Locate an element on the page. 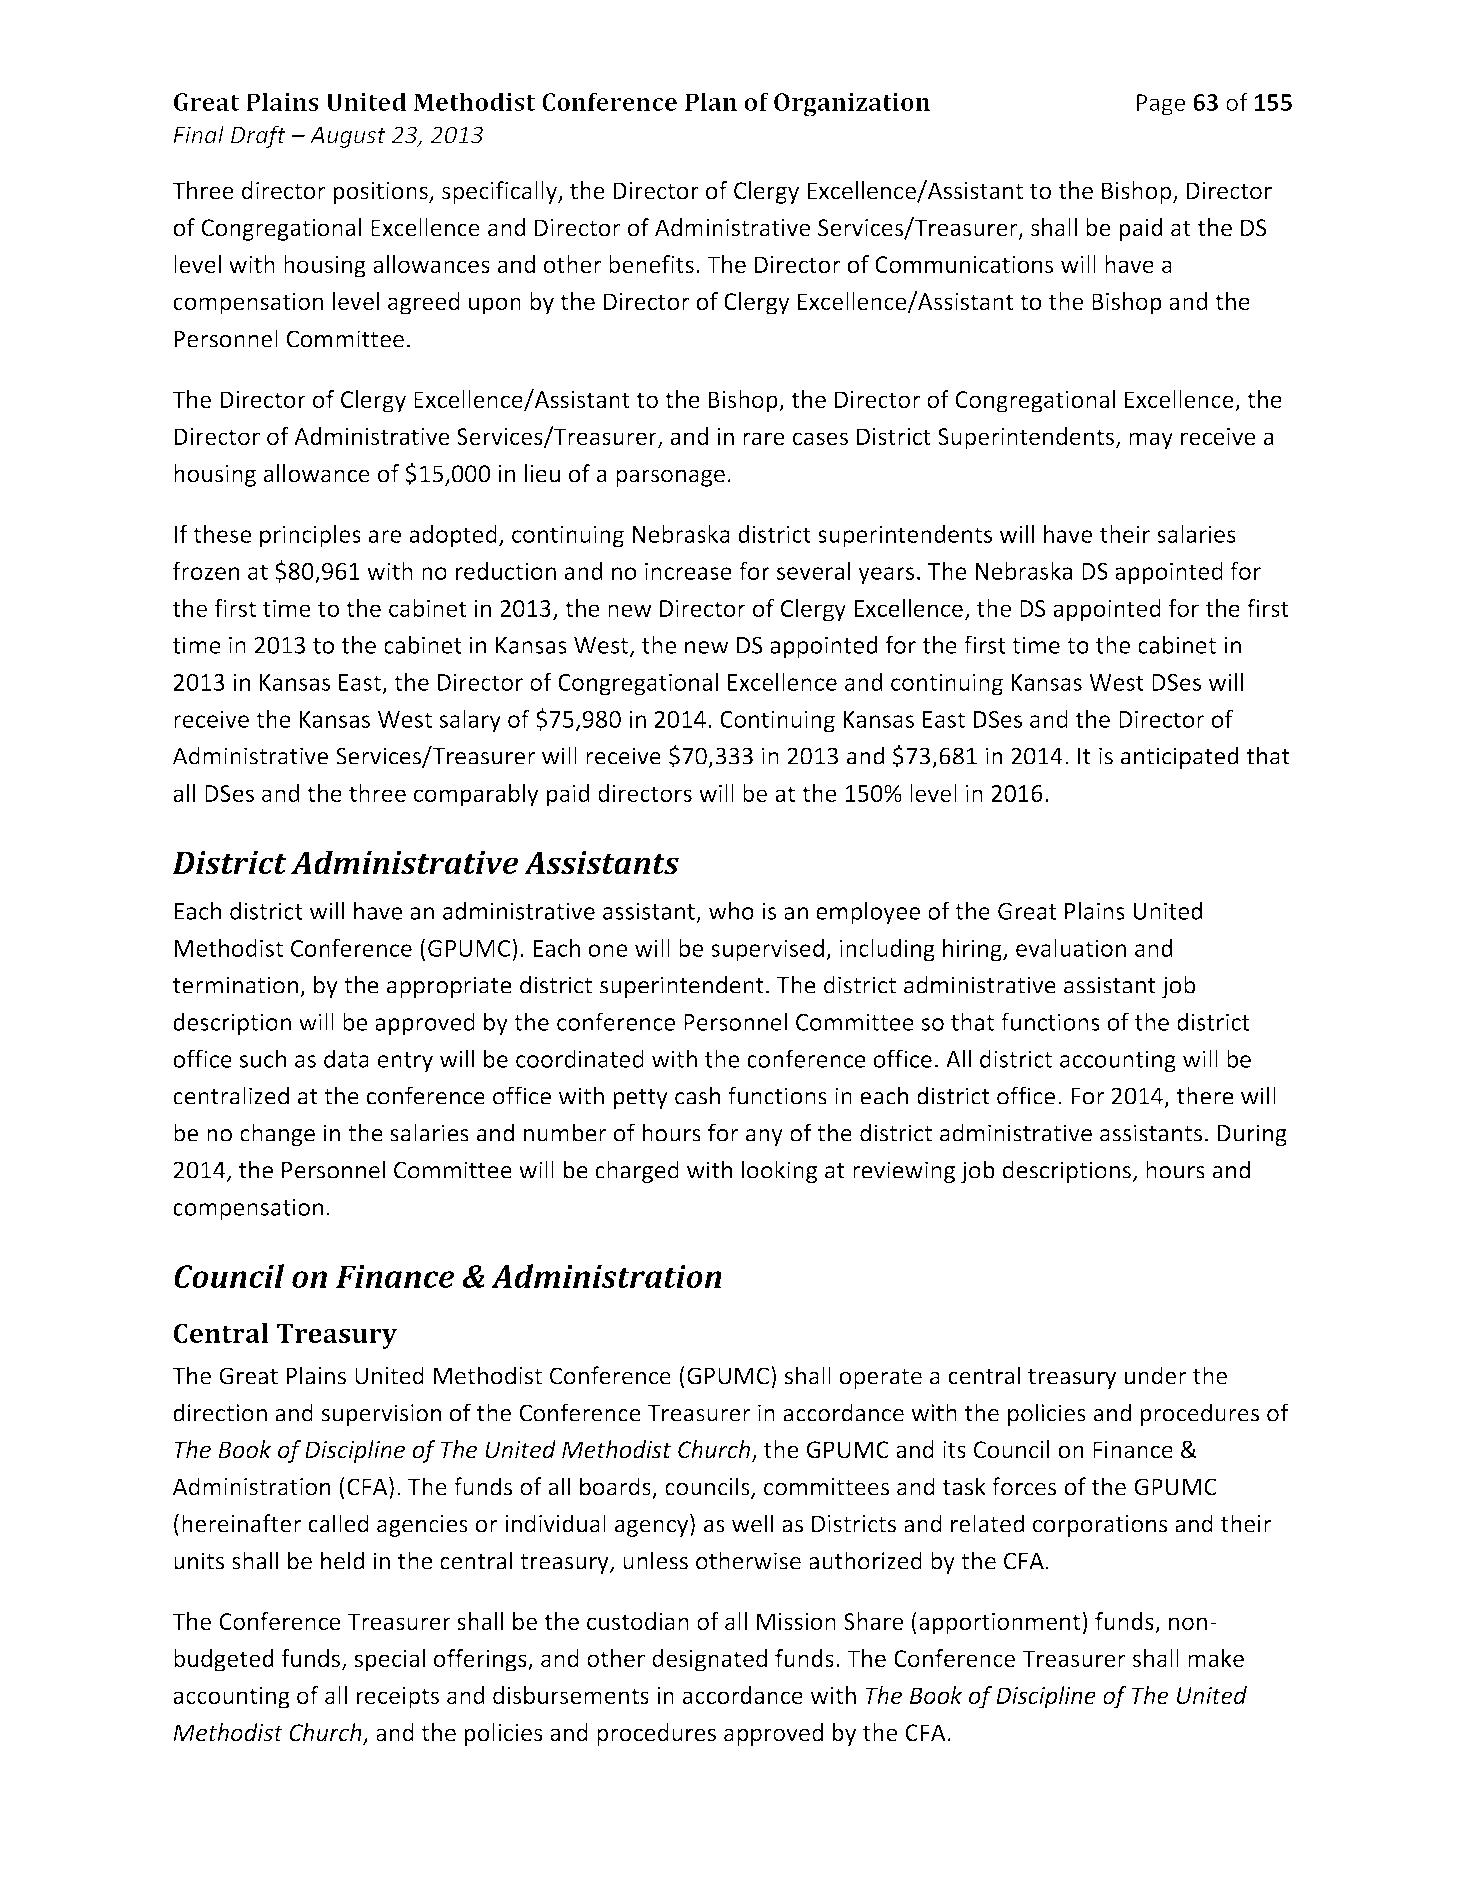 The width and height of the document is (1465, 1896). Page is located at coordinates (1161, 105).
